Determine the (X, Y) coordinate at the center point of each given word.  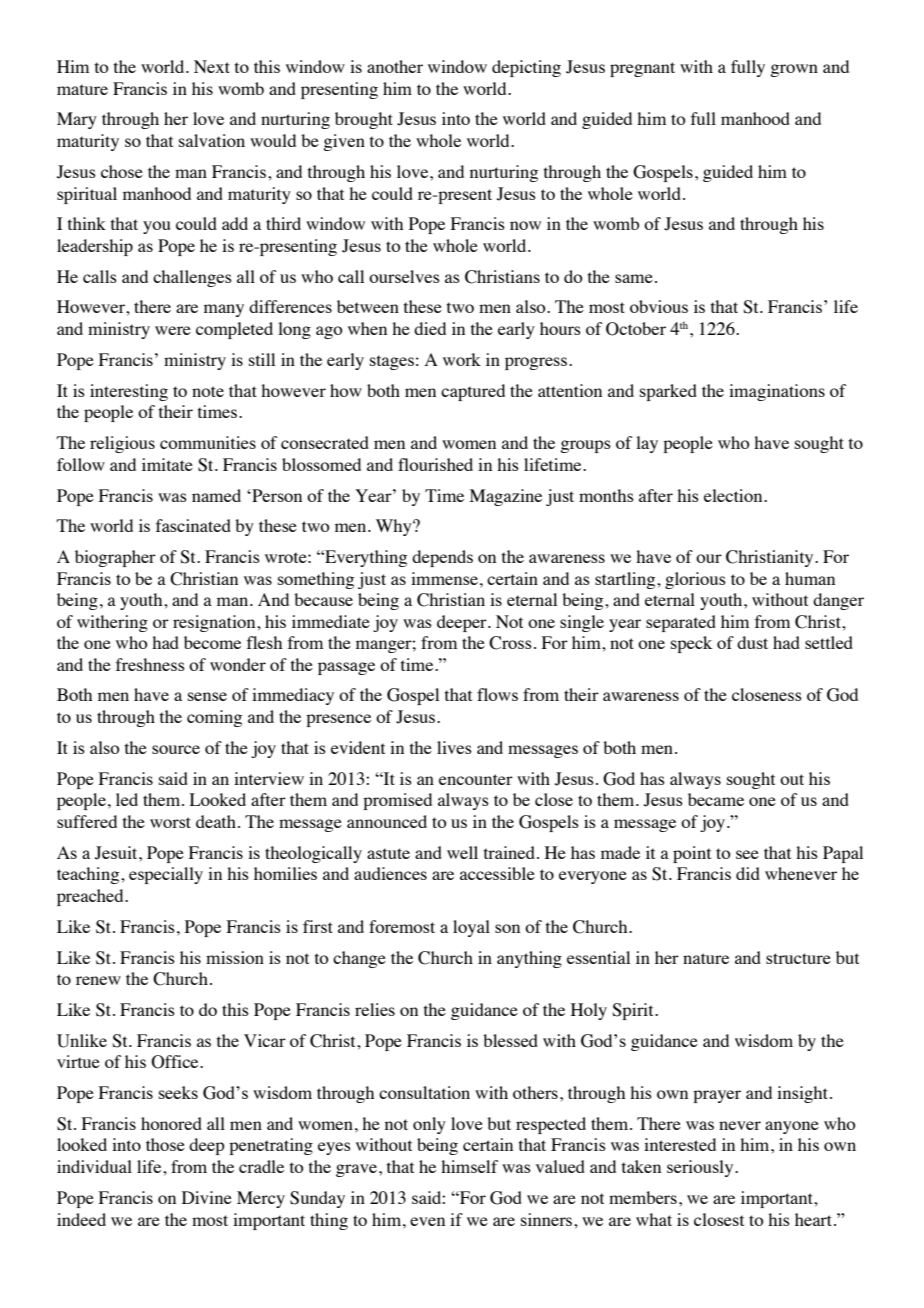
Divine (207, 1197)
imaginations (777, 392)
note (208, 391)
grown (794, 70)
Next (212, 66)
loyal (471, 928)
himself (469, 1166)
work (462, 359)
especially (166, 875)
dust (752, 642)
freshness (150, 664)
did (748, 873)
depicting (526, 68)
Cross (510, 643)
